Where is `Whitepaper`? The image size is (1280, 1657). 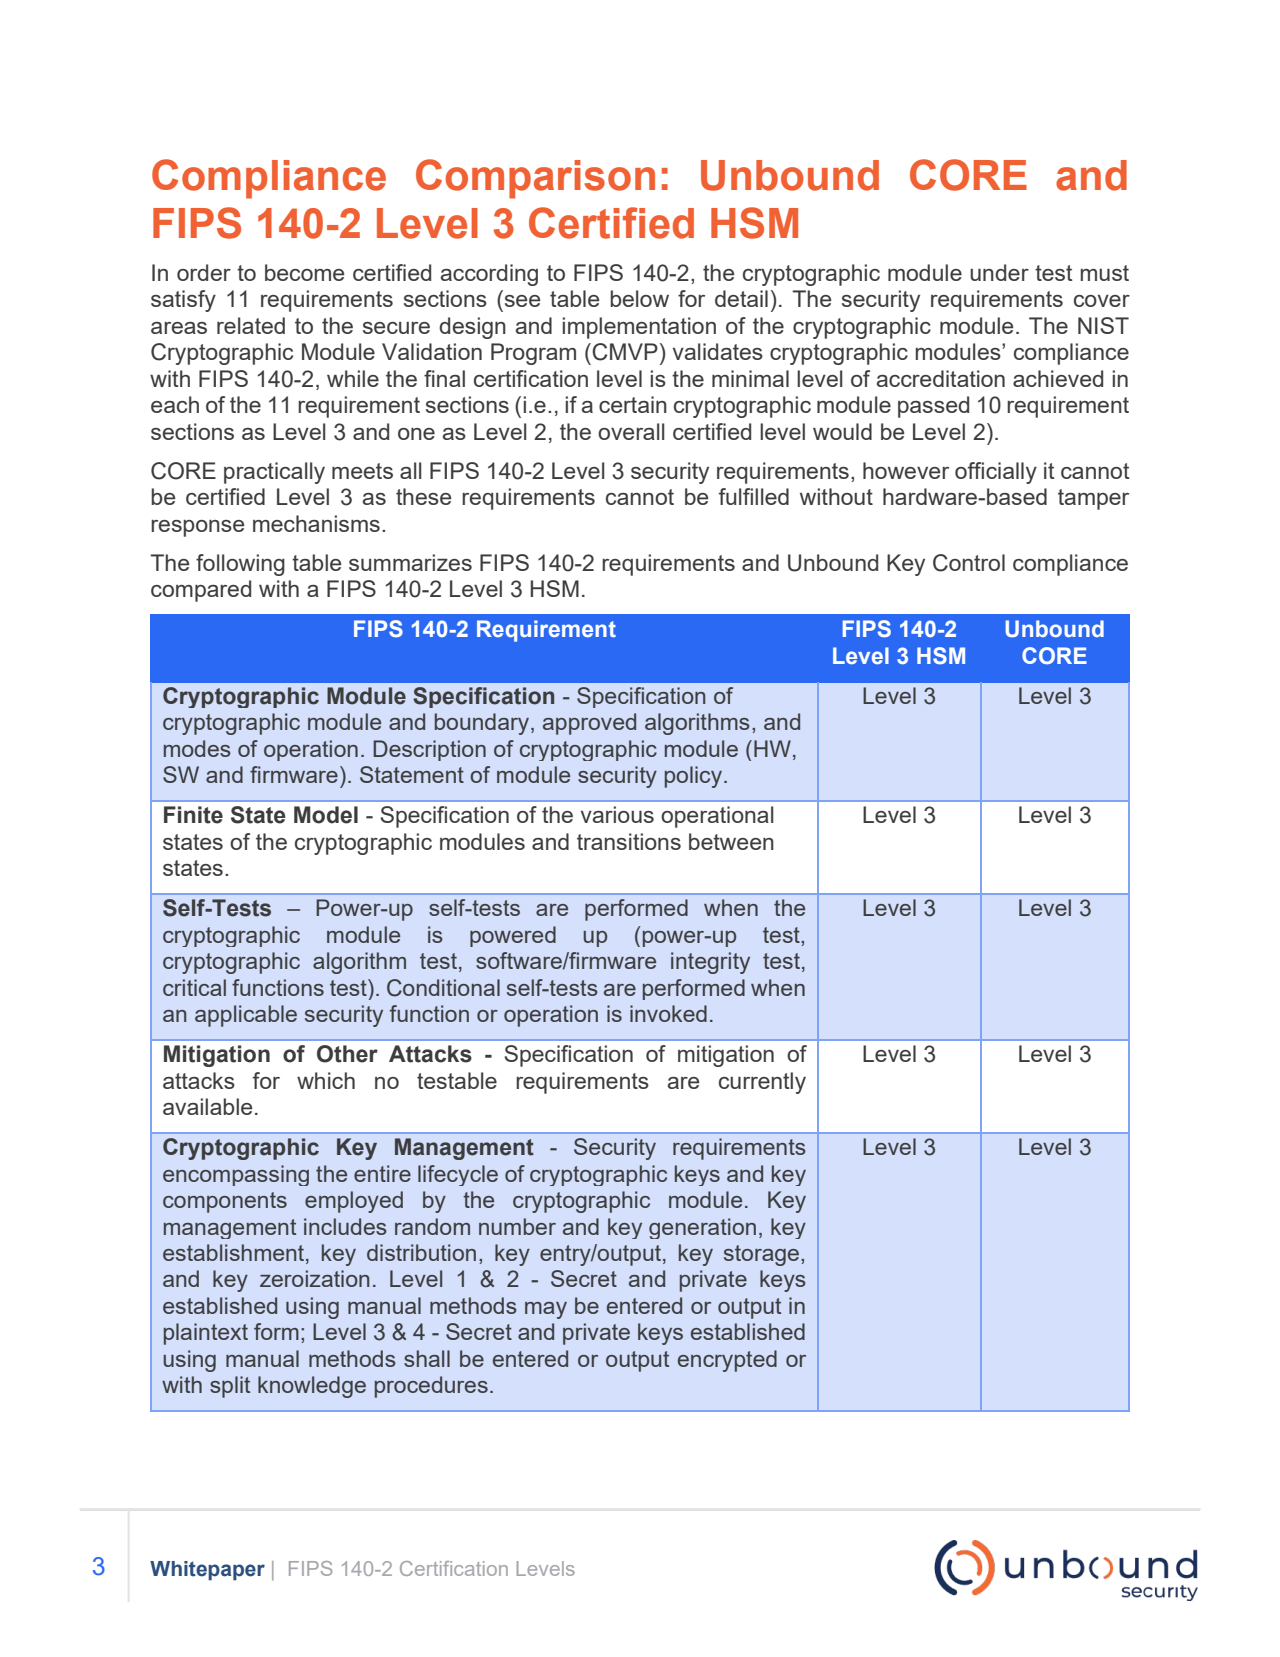 Whitepaper is located at coordinates (207, 1571).
